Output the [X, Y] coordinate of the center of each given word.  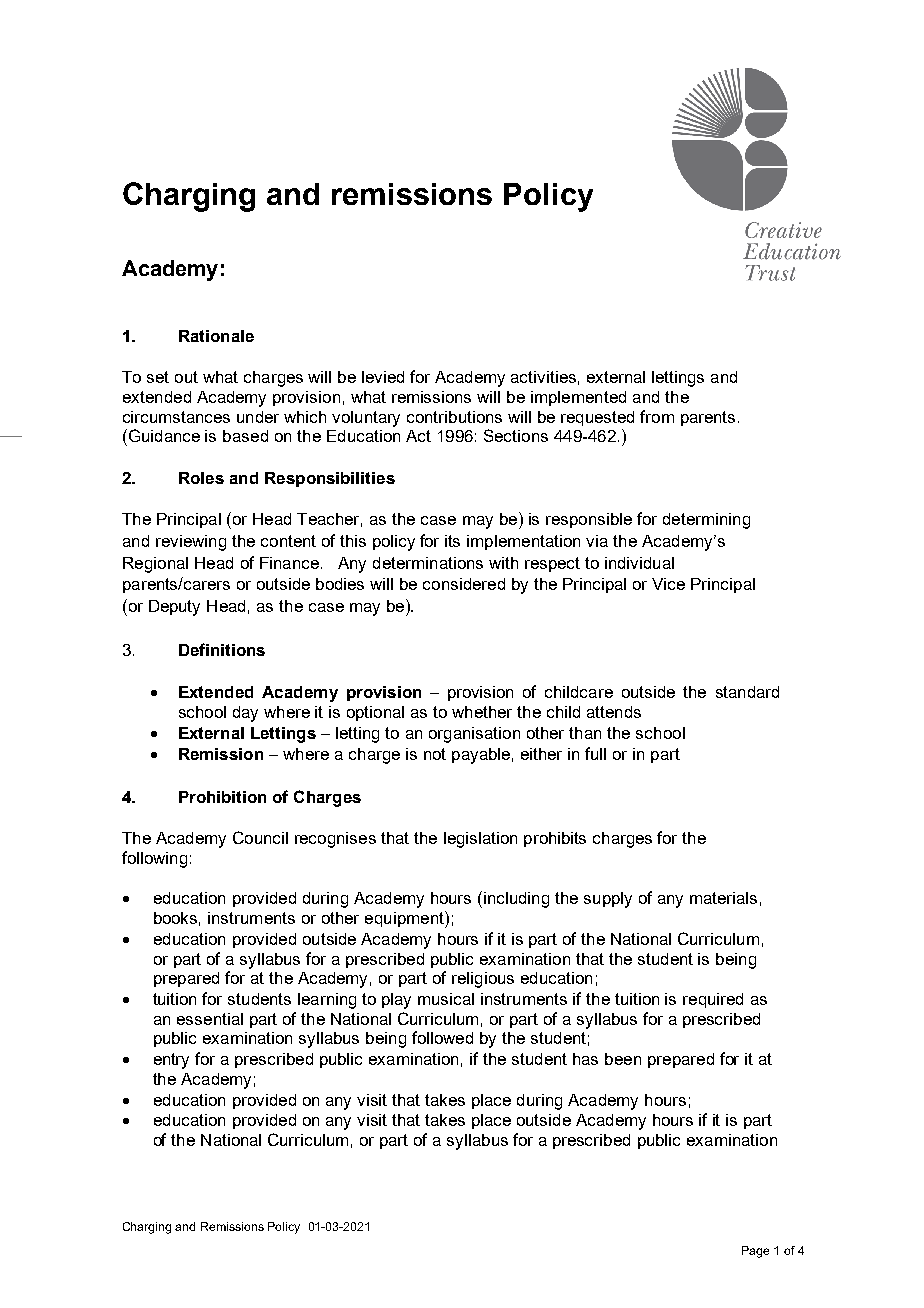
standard [747, 692]
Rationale [216, 336]
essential [210, 1019]
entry [171, 1061]
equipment [405, 919]
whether [482, 712]
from [657, 416]
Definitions [222, 649]
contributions [454, 417]
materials [723, 898]
